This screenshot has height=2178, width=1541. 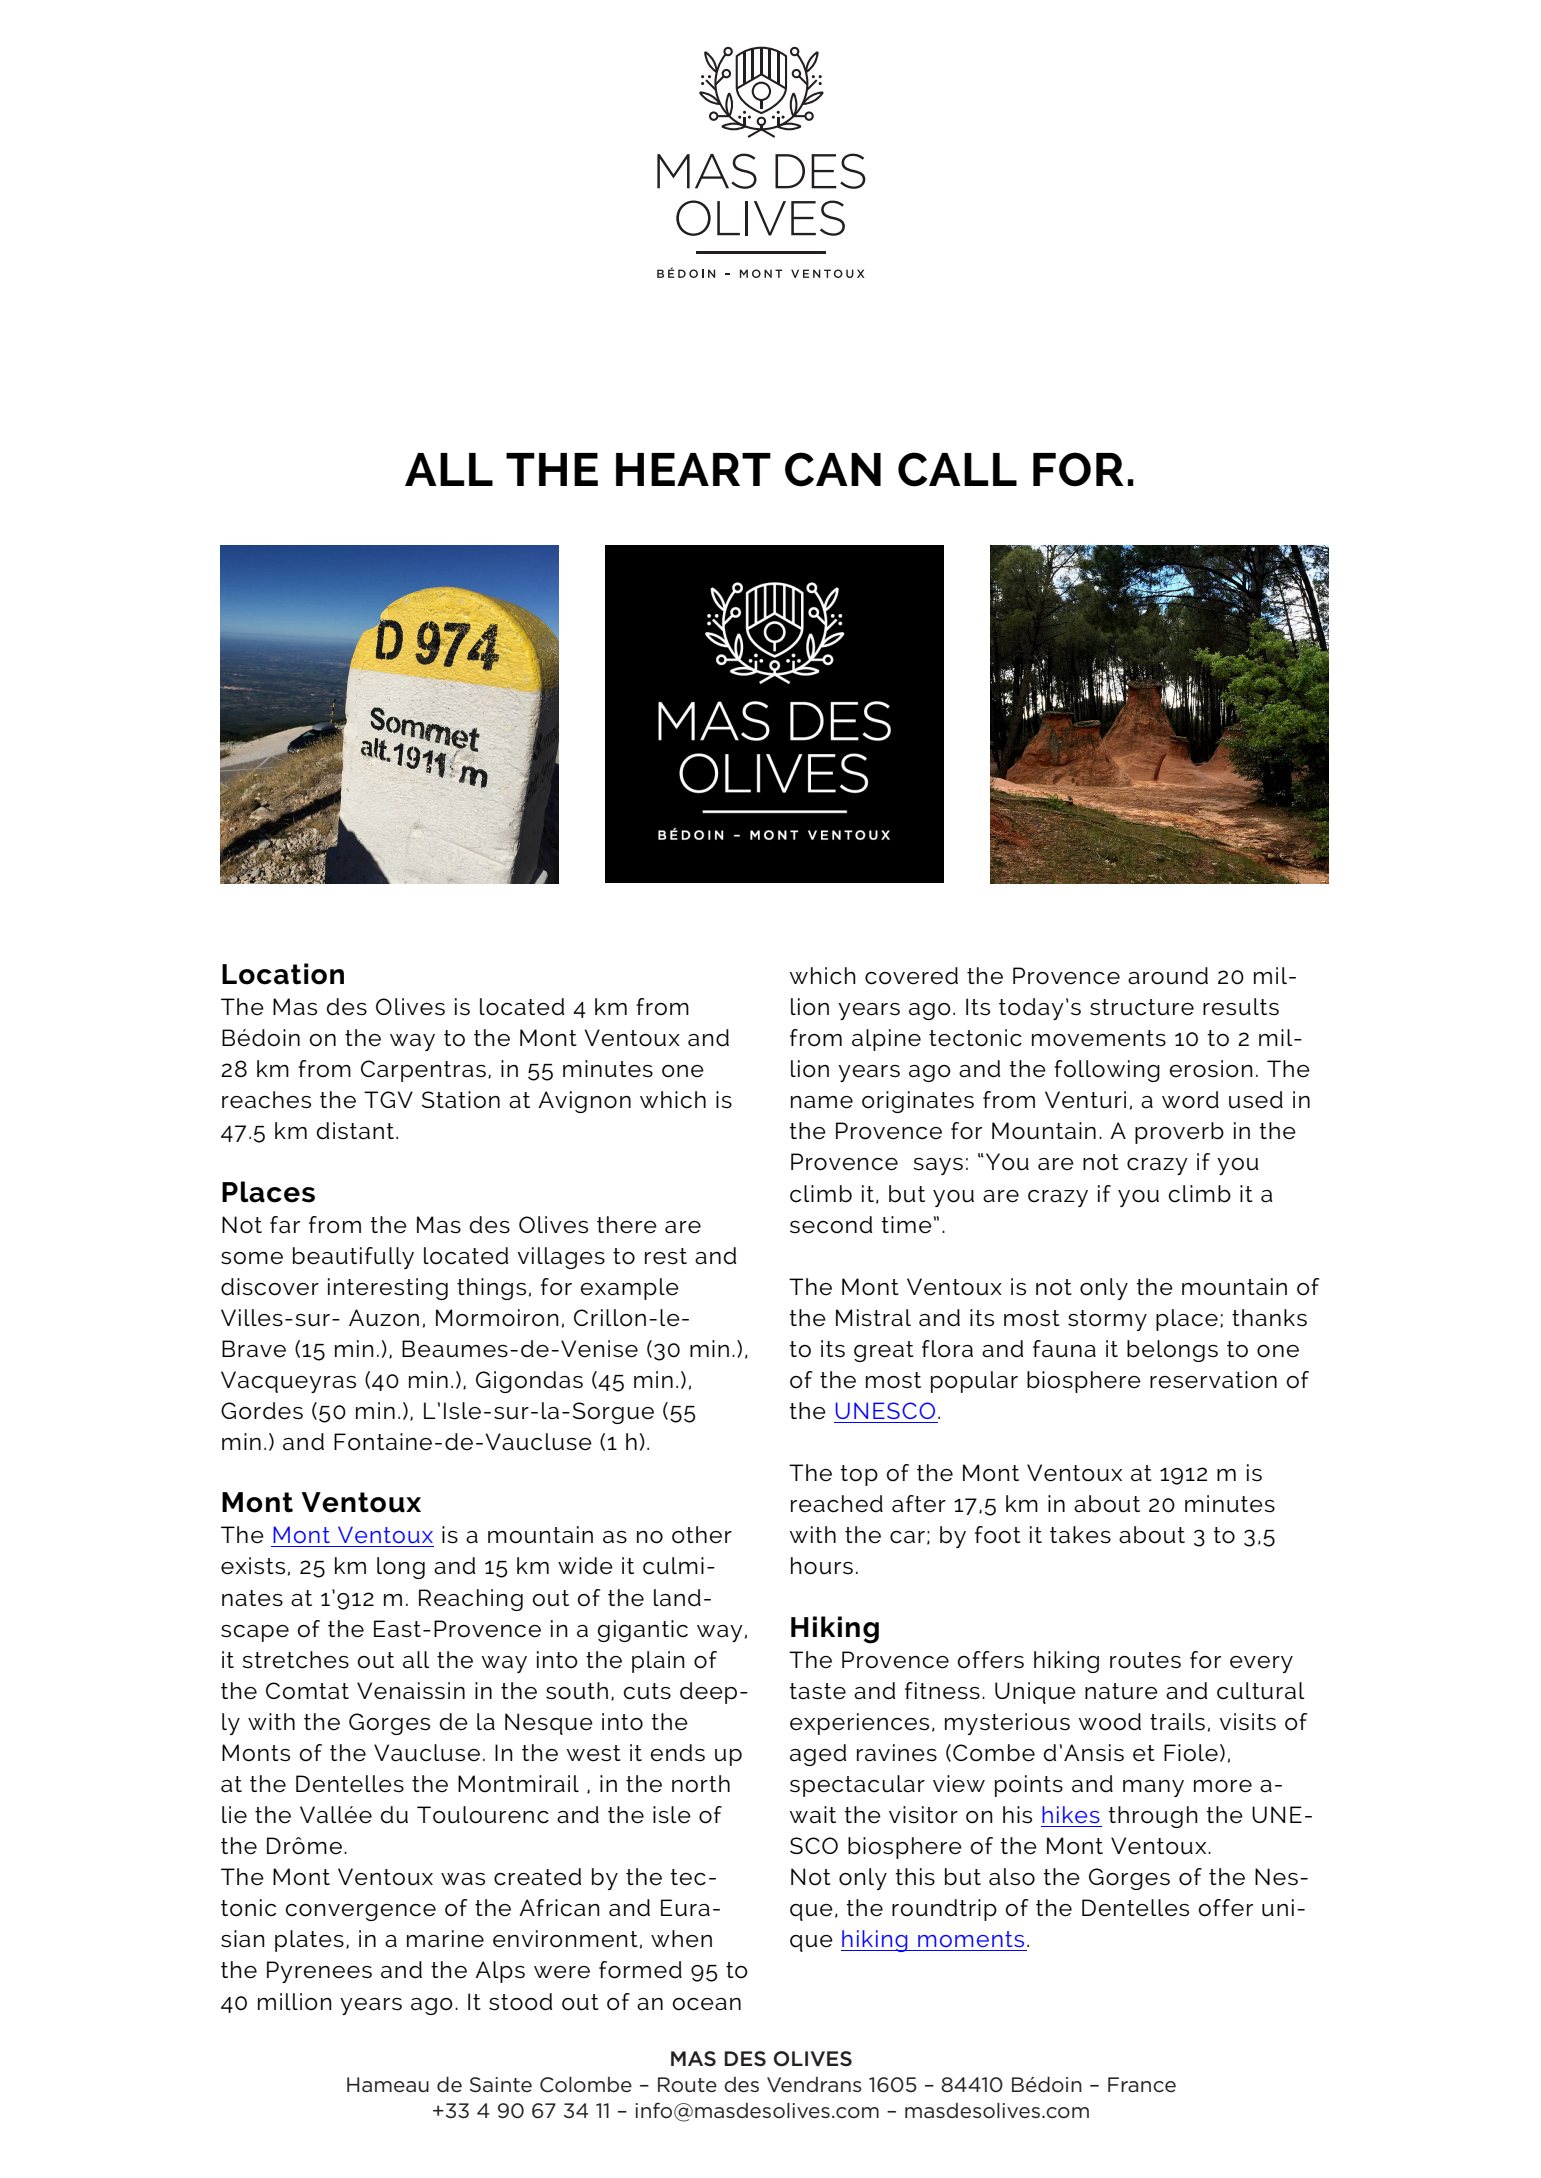 What do you see at coordinates (957, 469) in the screenshot?
I see `CALL` at bounding box center [957, 469].
